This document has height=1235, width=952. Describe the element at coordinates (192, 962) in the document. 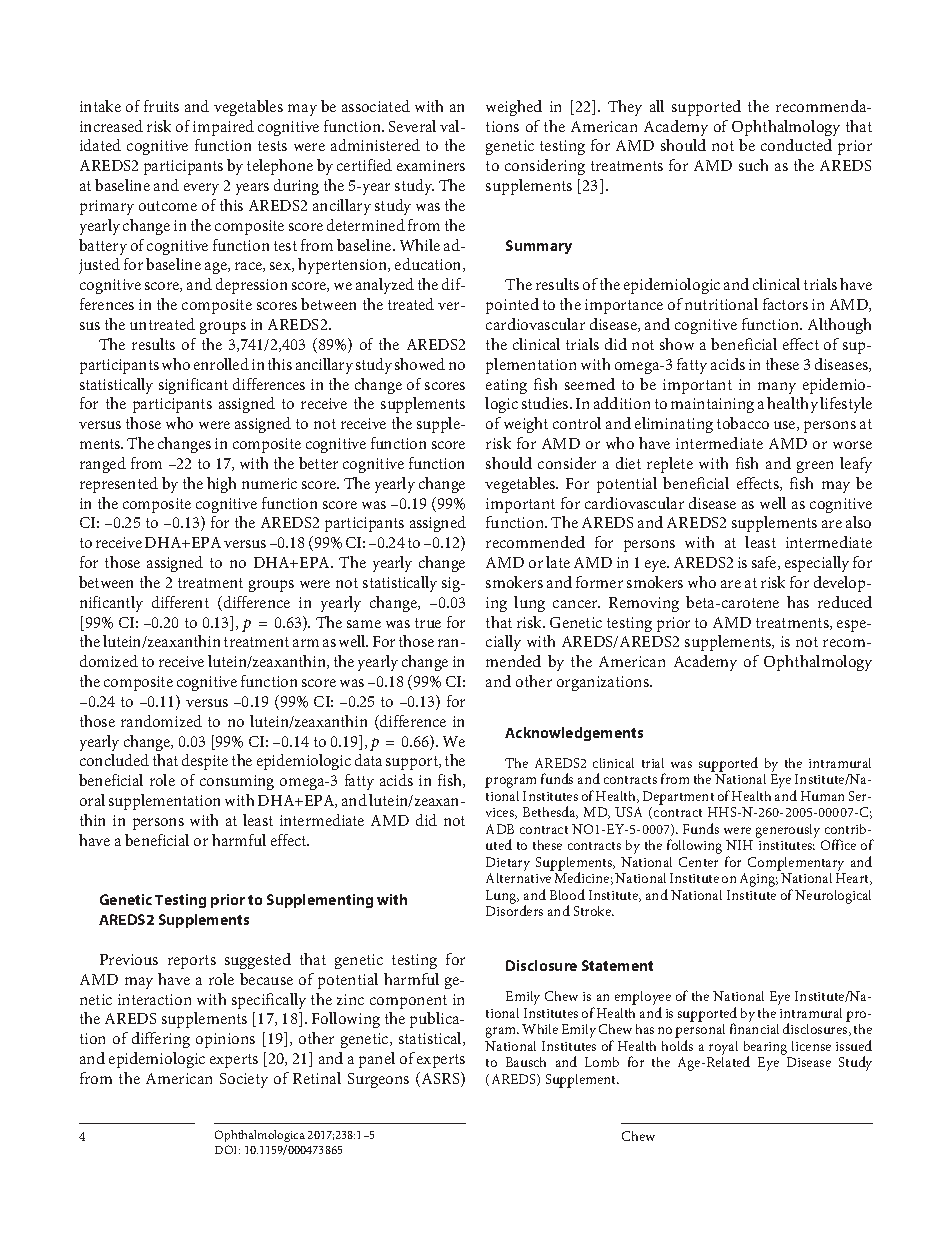

I see `reports` at that location.
